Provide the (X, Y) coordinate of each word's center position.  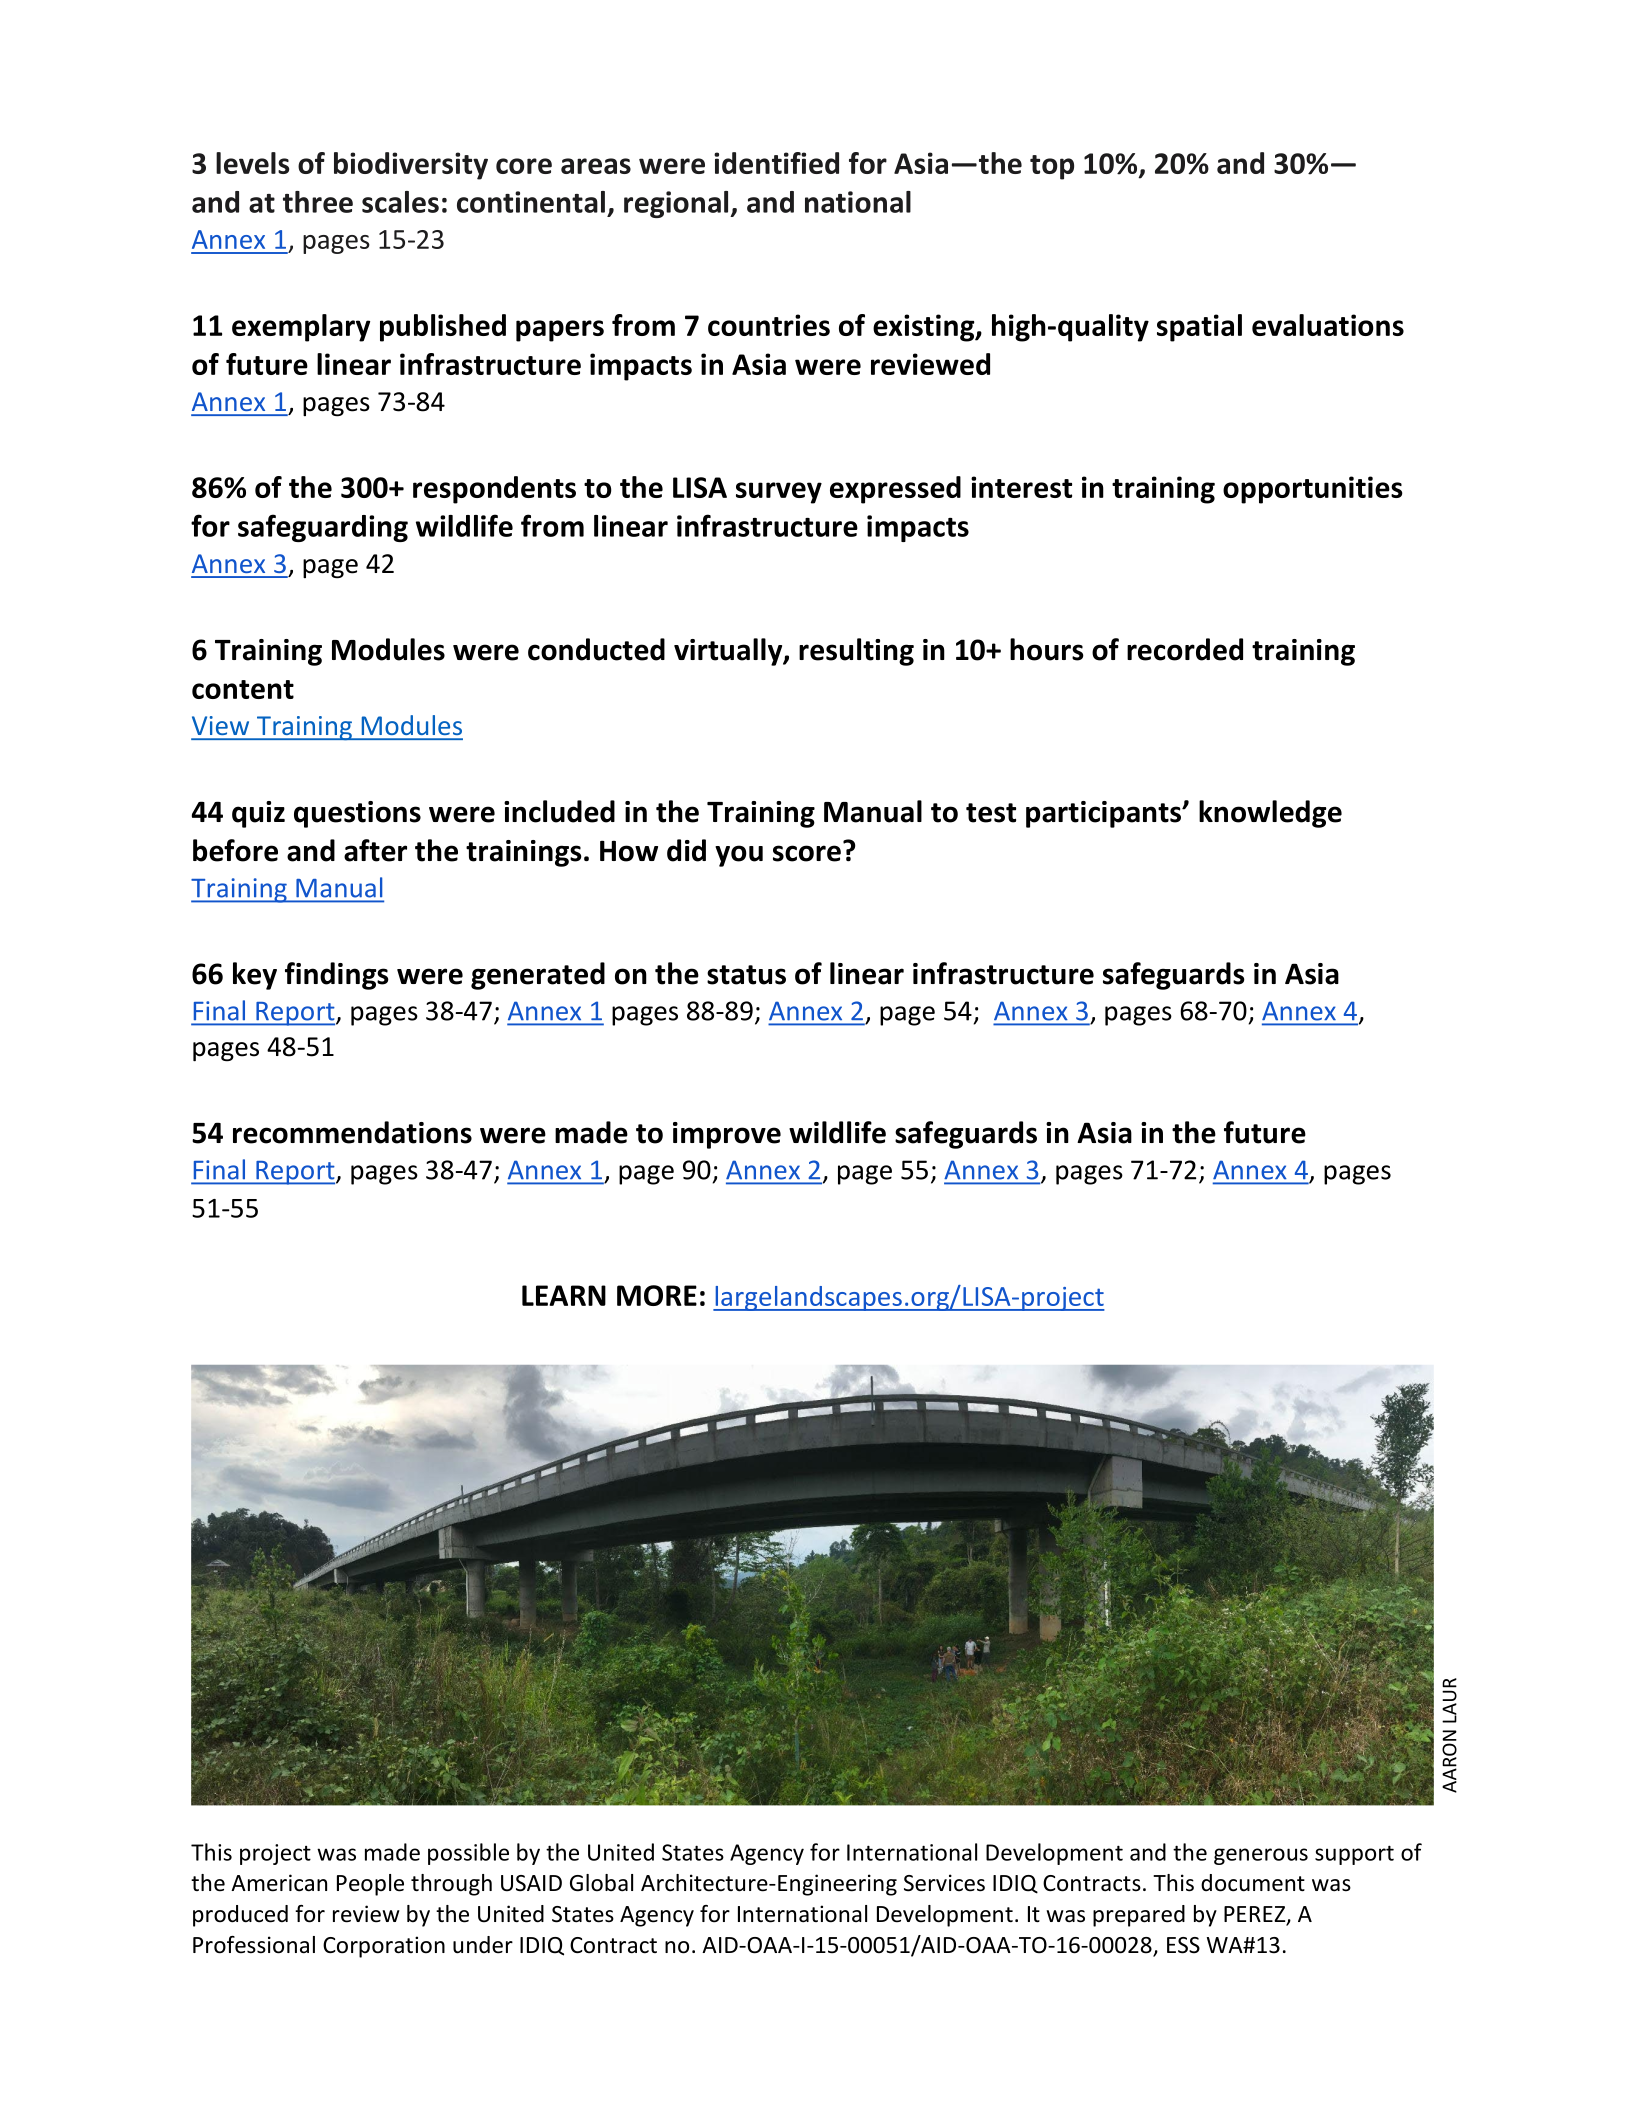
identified (776, 163)
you (739, 856)
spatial (1199, 328)
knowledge (1270, 814)
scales (400, 202)
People (370, 1885)
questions (357, 814)
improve (727, 1135)
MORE (657, 1295)
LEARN (564, 1295)
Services (944, 1883)
